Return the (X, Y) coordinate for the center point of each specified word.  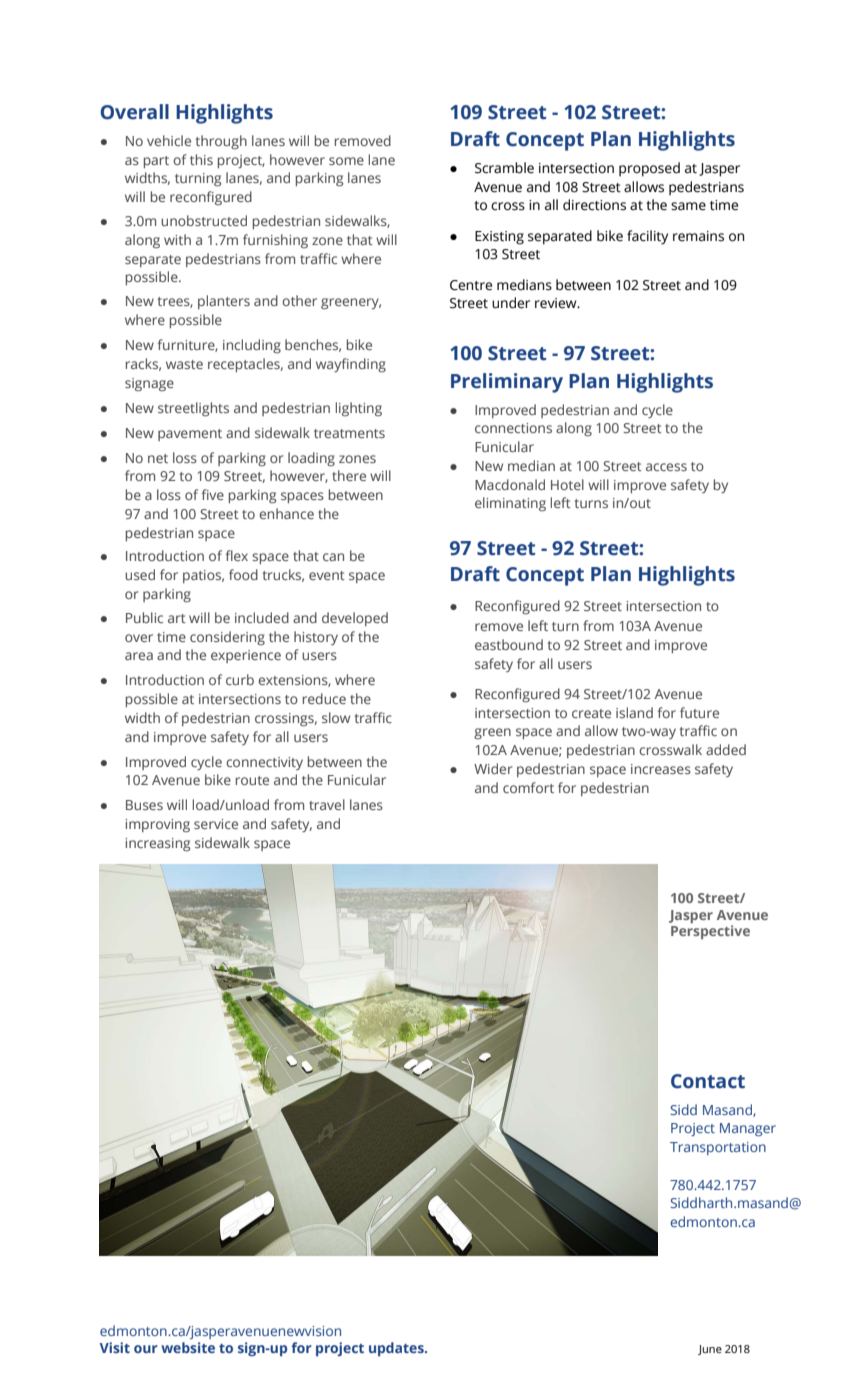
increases (661, 769)
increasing (157, 845)
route (252, 780)
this (201, 159)
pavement (190, 435)
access (666, 467)
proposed (649, 169)
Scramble (504, 168)
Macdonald (510, 484)
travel (327, 804)
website (188, 1347)
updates (397, 1349)
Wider (493, 768)
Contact (708, 1081)
